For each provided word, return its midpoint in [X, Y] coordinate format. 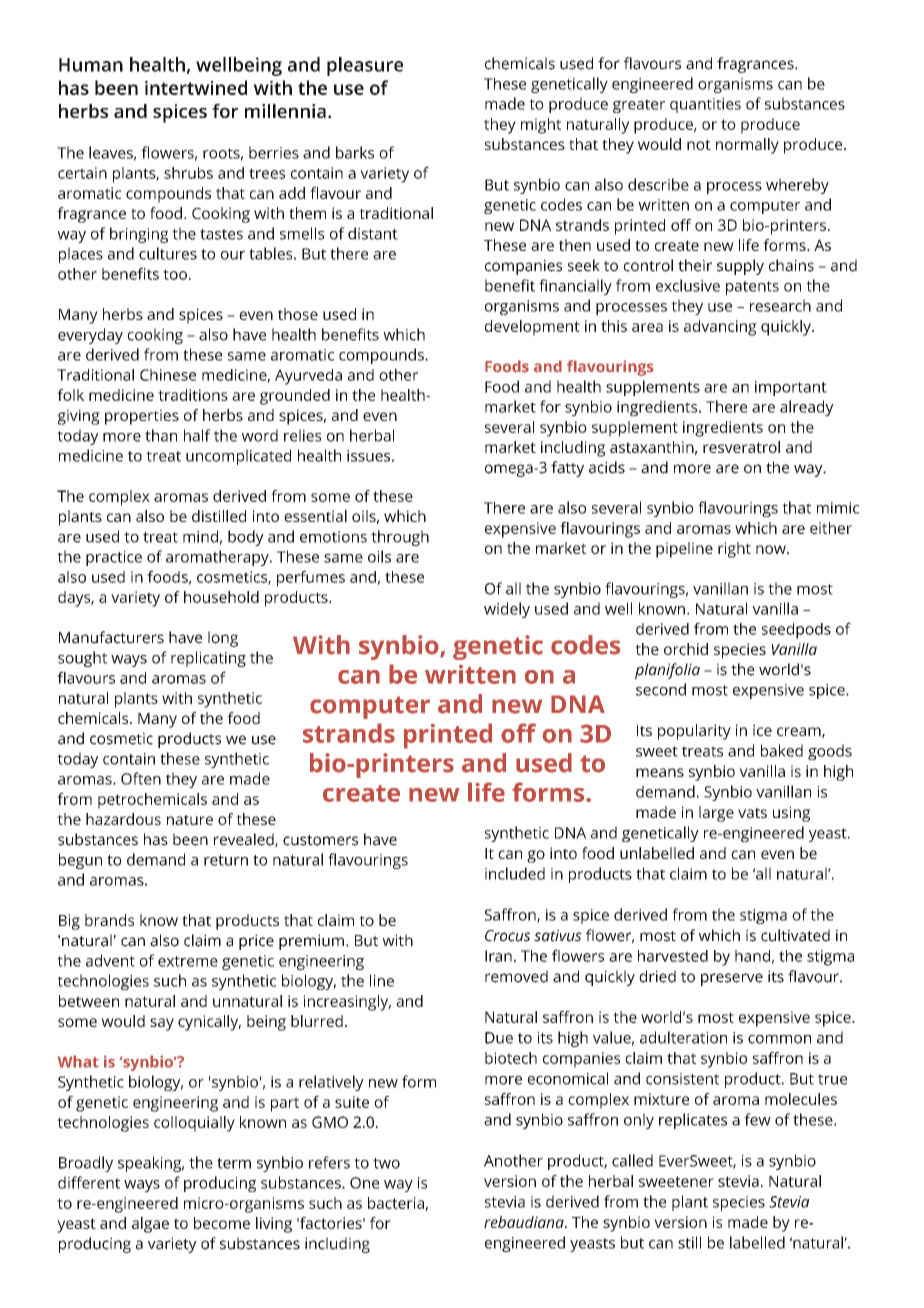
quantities [705, 105]
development [532, 328]
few [757, 1119]
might [541, 126]
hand [752, 956]
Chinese [168, 375]
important [791, 388]
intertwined [196, 87]
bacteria [397, 1204]
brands [109, 920]
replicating [208, 659]
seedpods [796, 631]
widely [507, 610]
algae [150, 1225]
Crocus [507, 936]
